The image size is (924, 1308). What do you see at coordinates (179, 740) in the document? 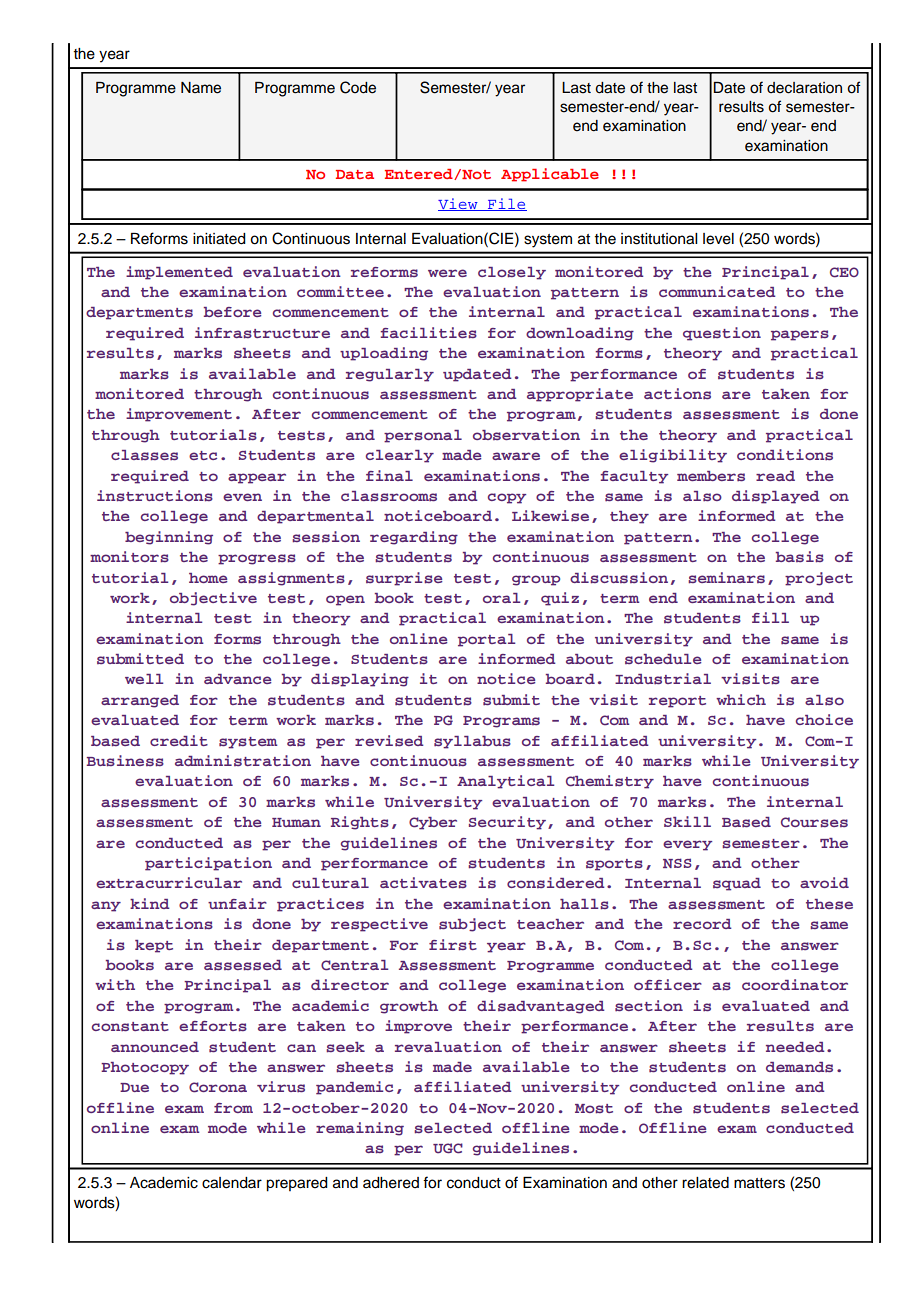
I see `credit` at bounding box center [179, 740].
